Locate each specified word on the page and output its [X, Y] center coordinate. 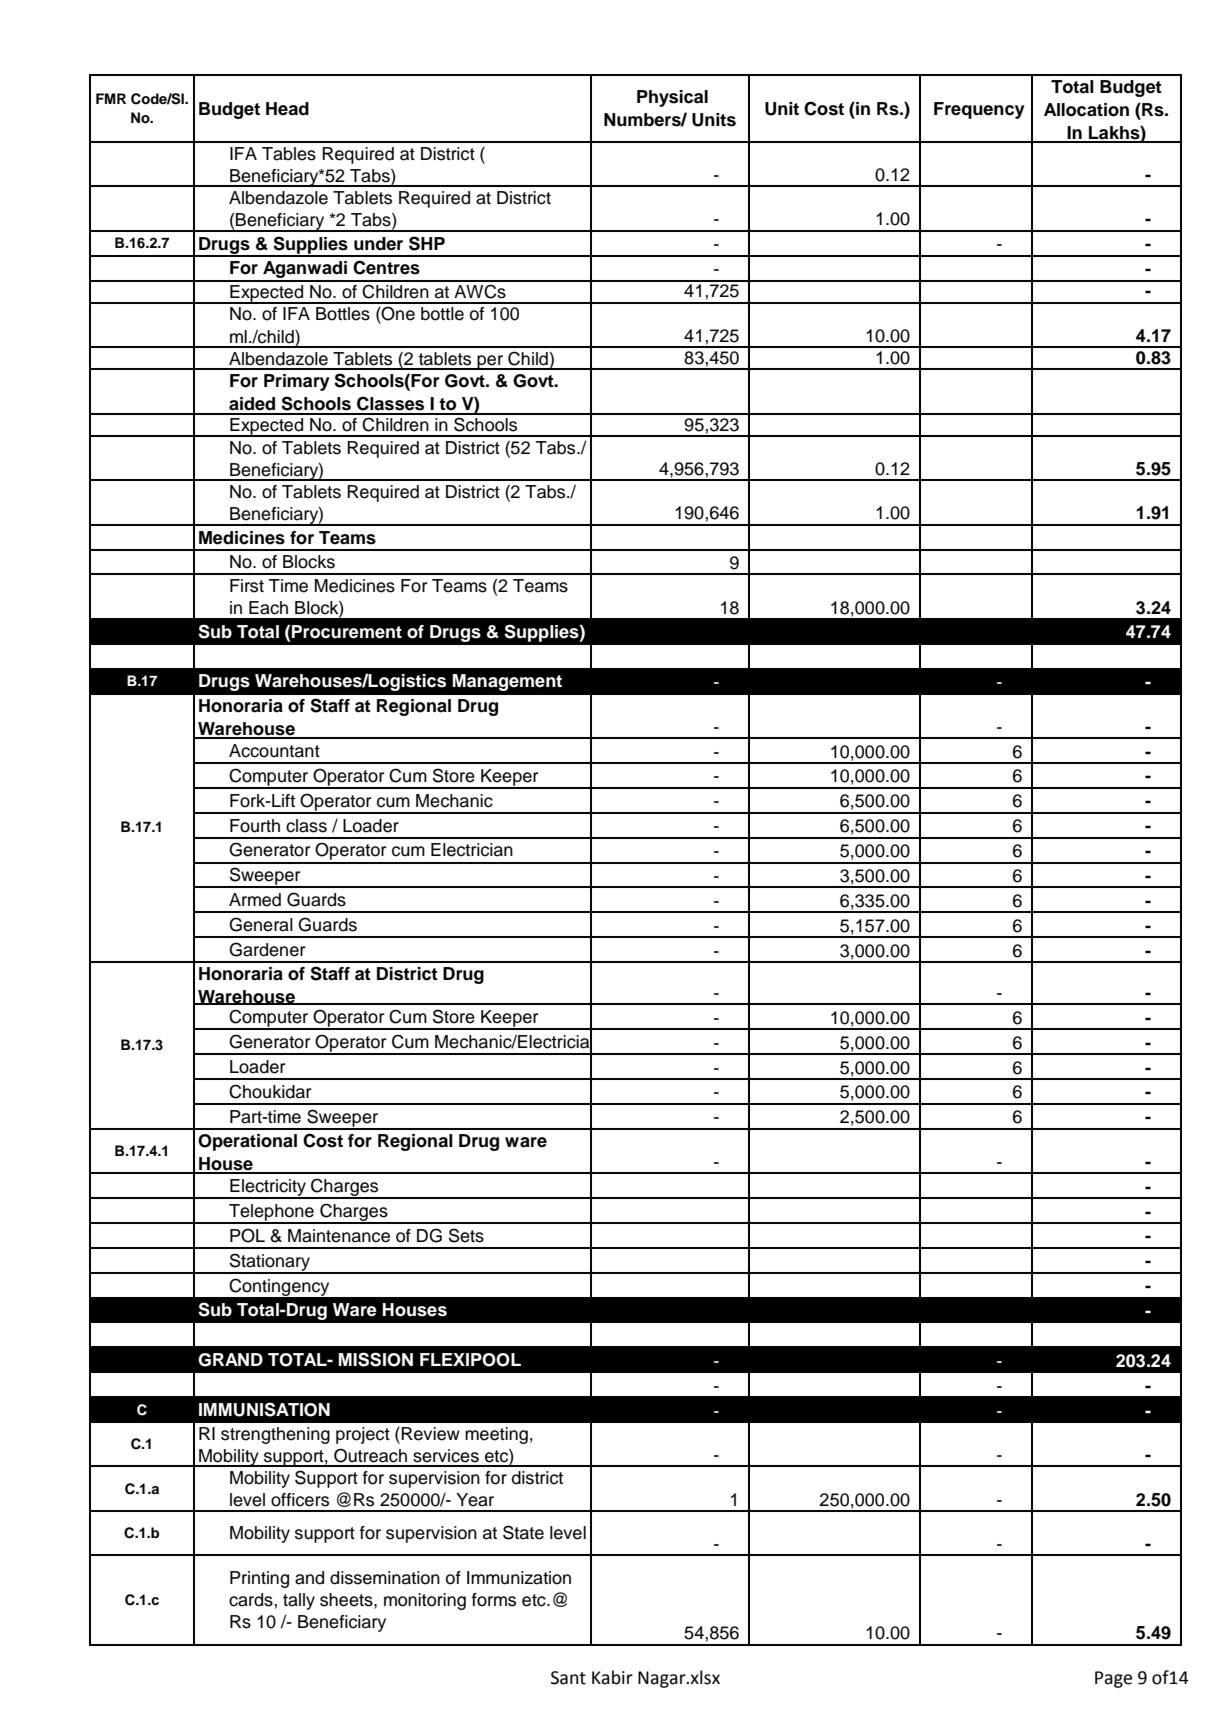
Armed [255, 900]
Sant [568, 1678]
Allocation [1086, 110]
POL [247, 1235]
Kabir [612, 1677]
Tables [289, 154]
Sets [466, 1235]
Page [1113, 1679]
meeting [496, 1435]
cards [252, 1600]
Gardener [267, 949]
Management [507, 682]
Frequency [979, 110]
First [247, 586]
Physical [672, 98]
